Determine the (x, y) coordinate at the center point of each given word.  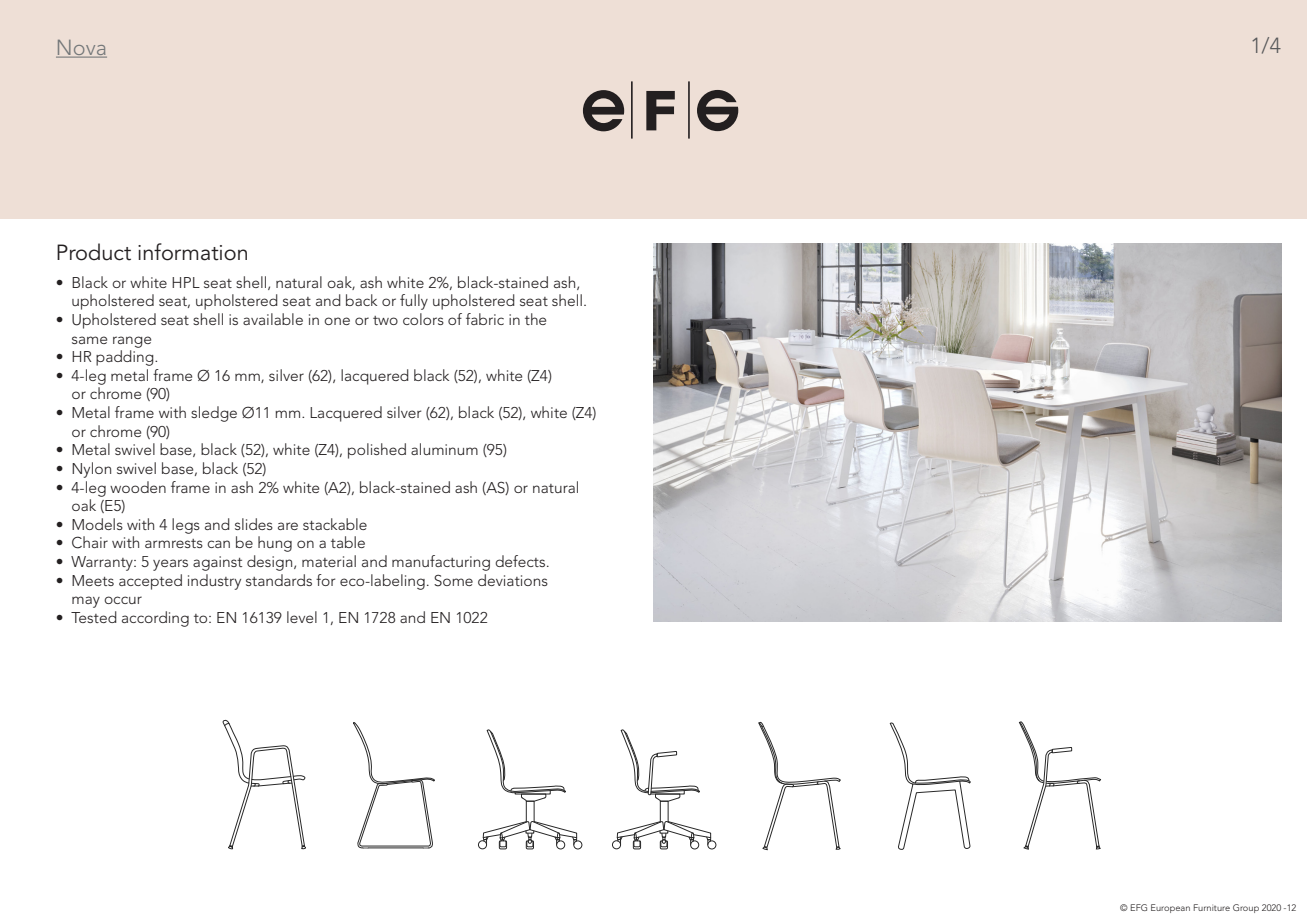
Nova (81, 49)
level (302, 617)
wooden (138, 487)
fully (414, 302)
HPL (186, 282)
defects (521, 561)
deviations (513, 580)
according (155, 619)
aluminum (444, 449)
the (535, 319)
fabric (485, 319)
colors (423, 319)
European (1170, 908)
